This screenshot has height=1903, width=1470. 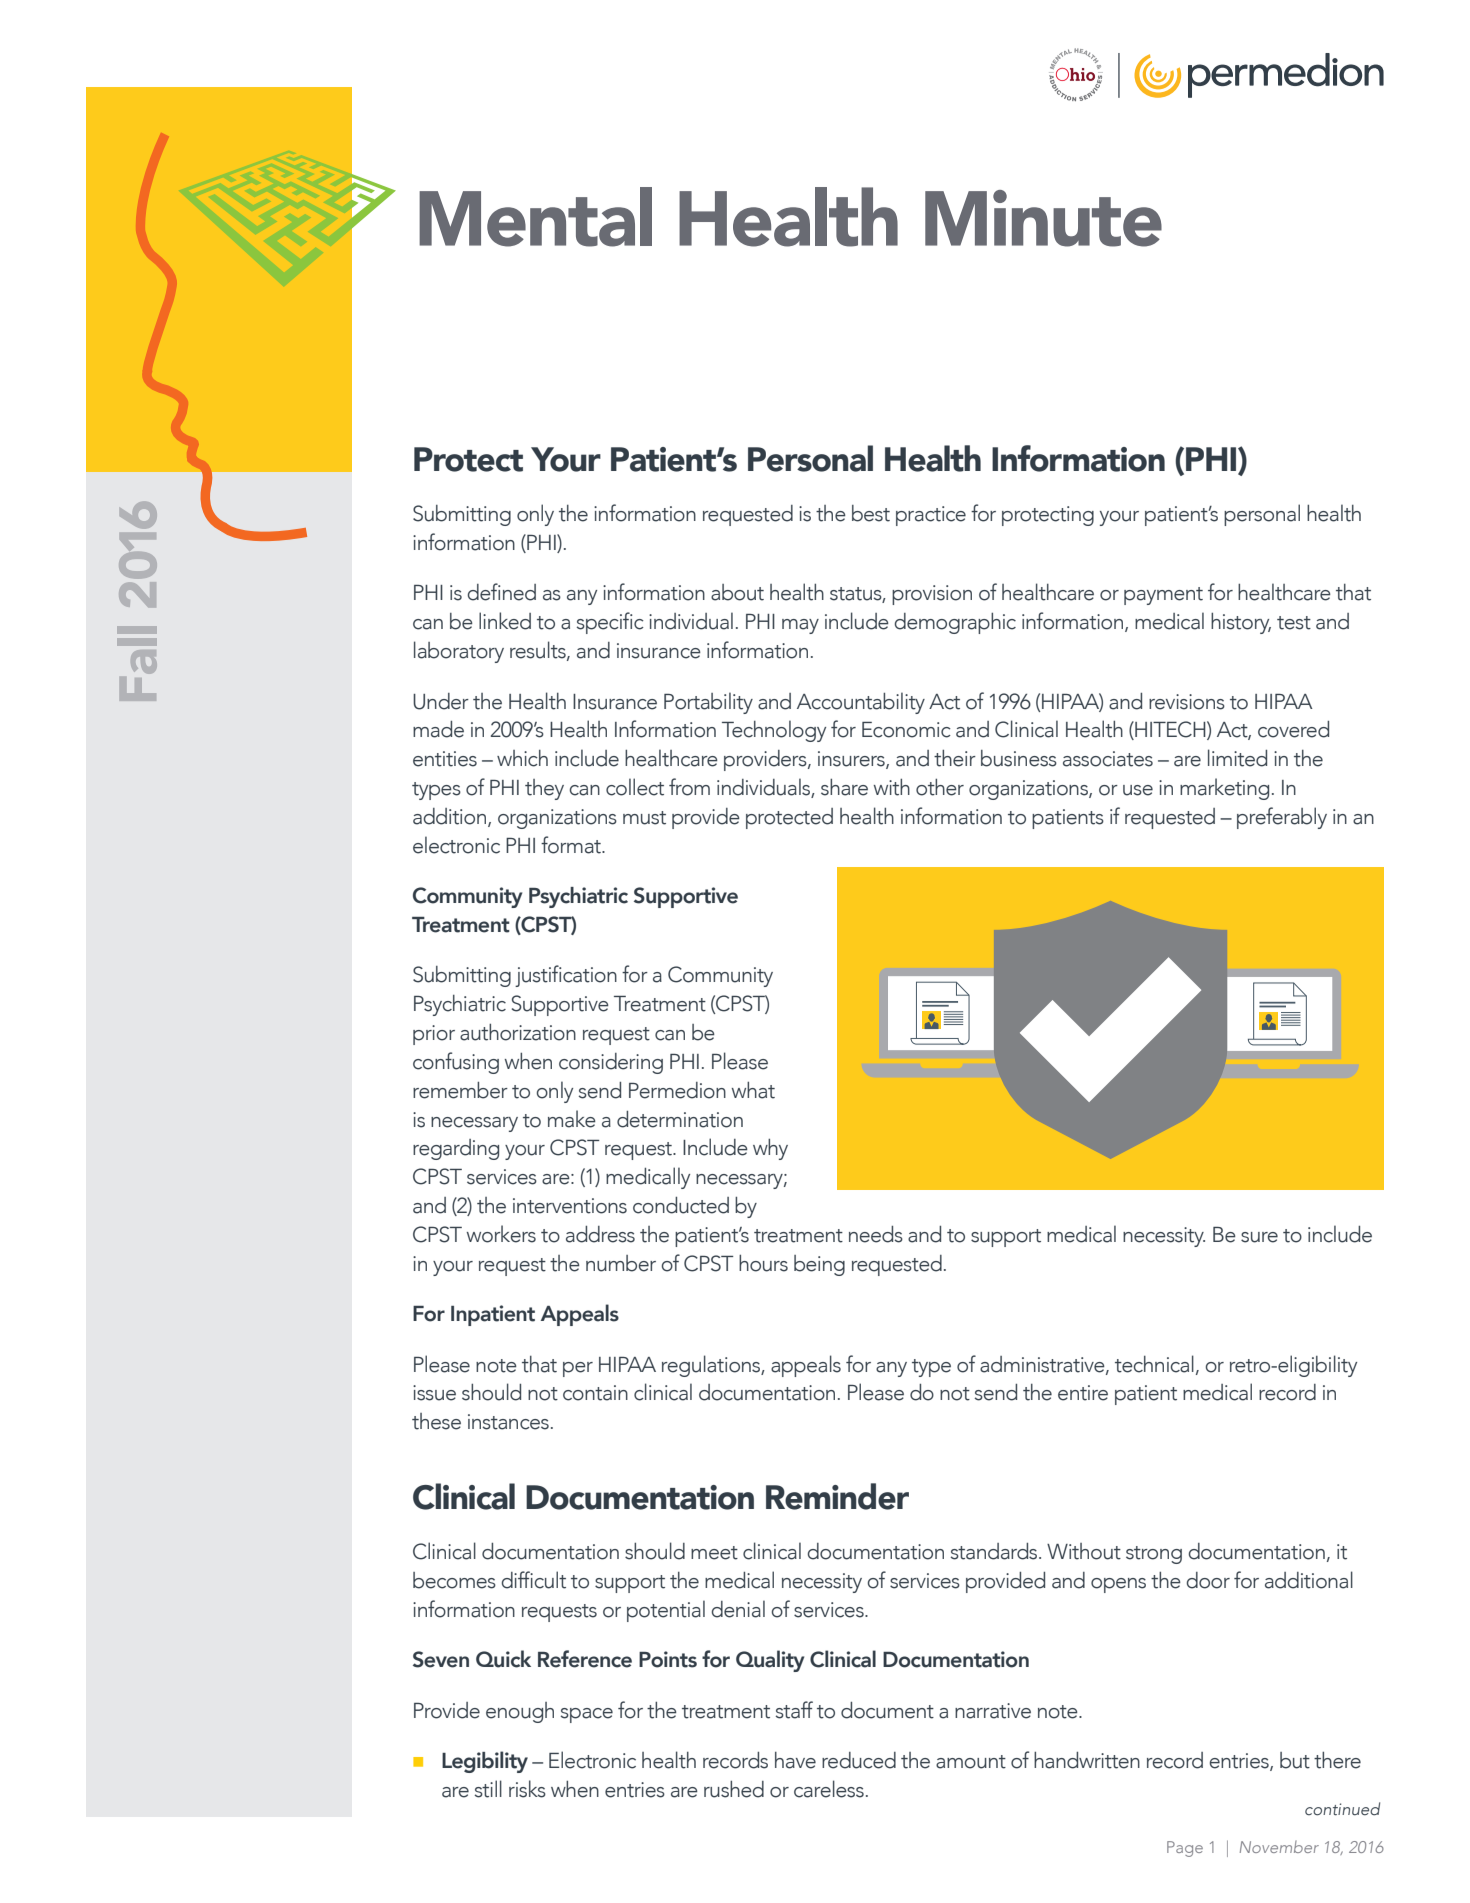 I want to click on preferably, so click(x=1282, y=818).
